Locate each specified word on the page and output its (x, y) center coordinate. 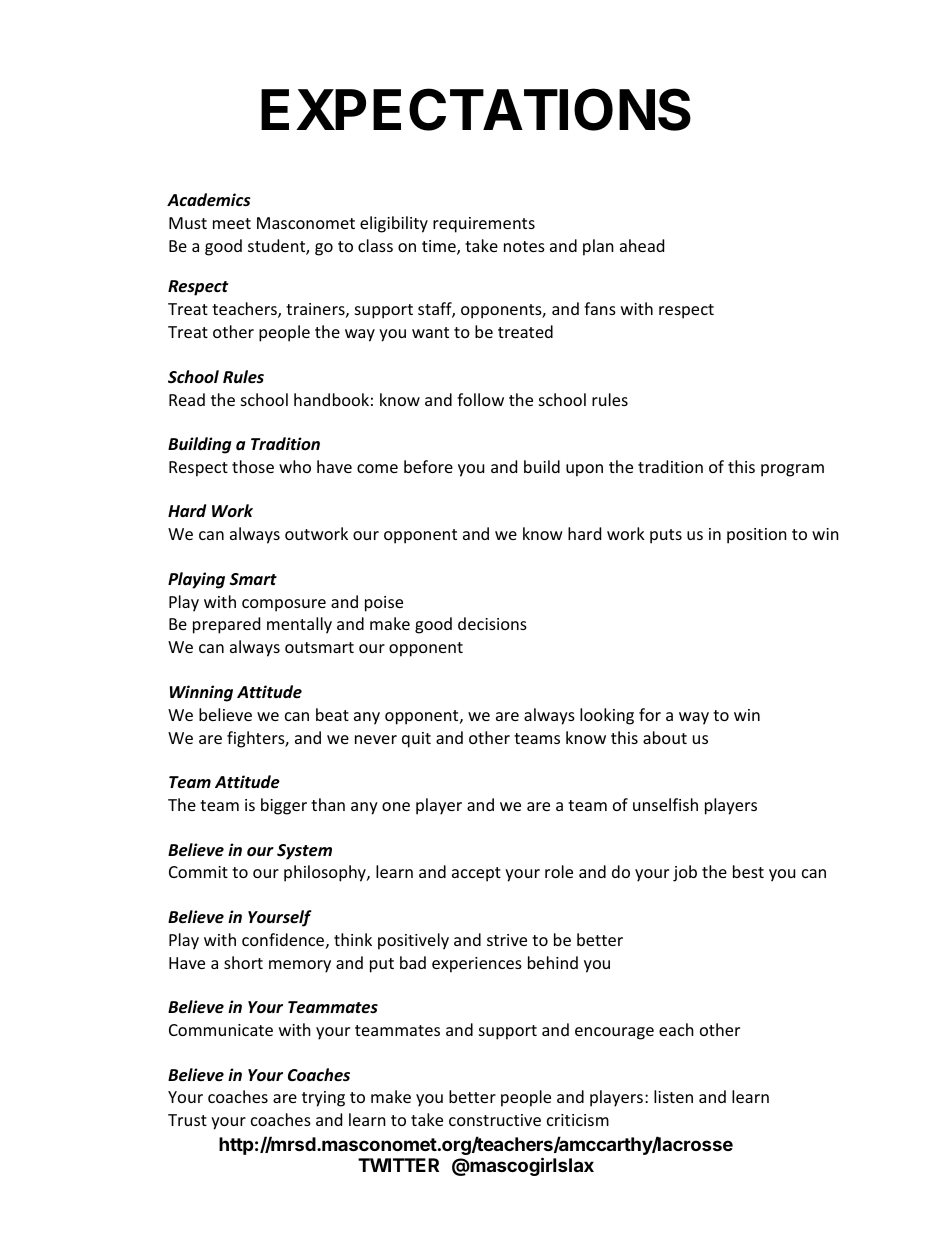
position (757, 536)
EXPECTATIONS (476, 109)
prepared (226, 625)
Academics (209, 200)
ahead (642, 245)
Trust (187, 1120)
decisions (492, 623)
